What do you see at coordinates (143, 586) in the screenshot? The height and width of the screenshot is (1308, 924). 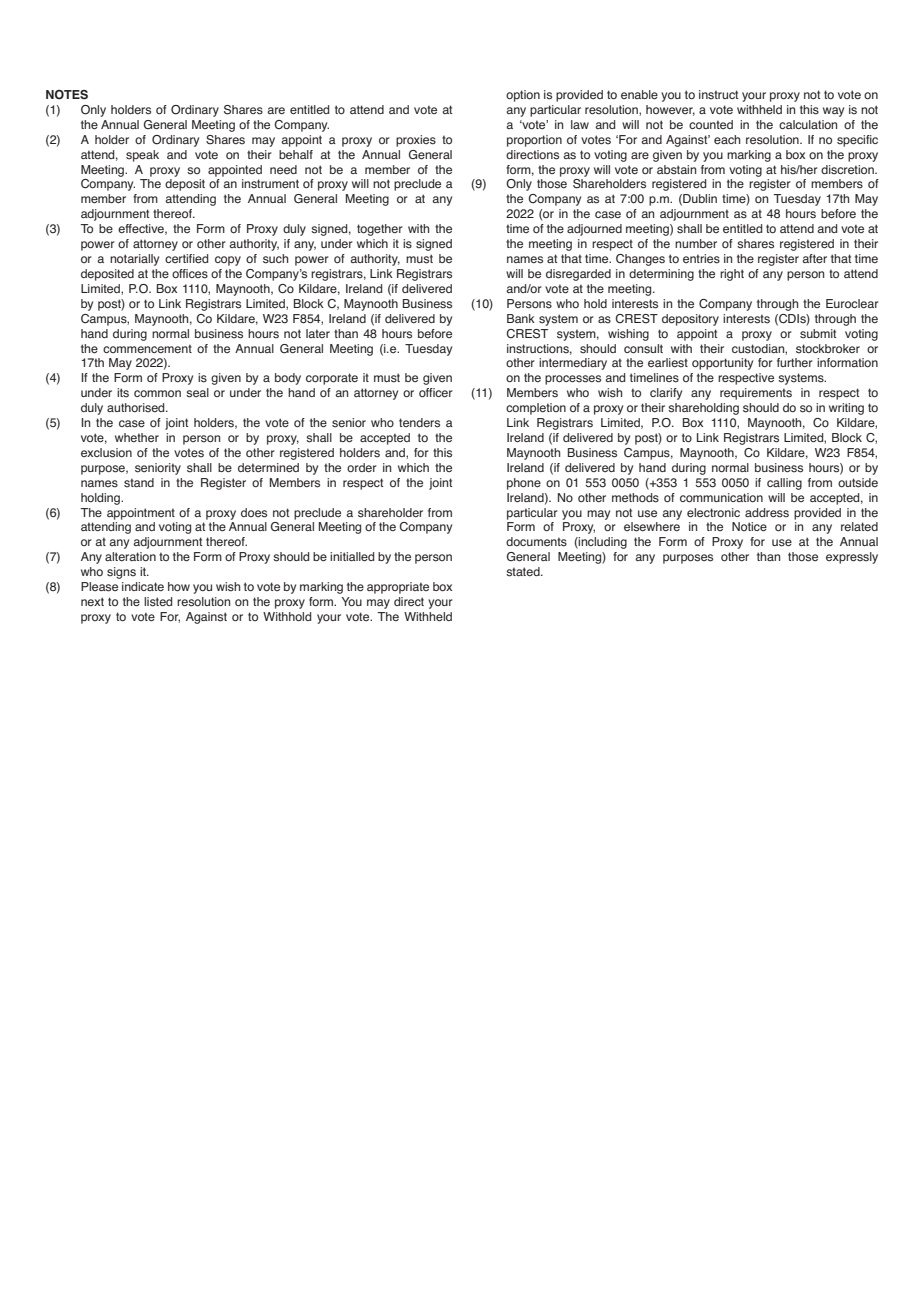 I see `indicate` at bounding box center [143, 586].
